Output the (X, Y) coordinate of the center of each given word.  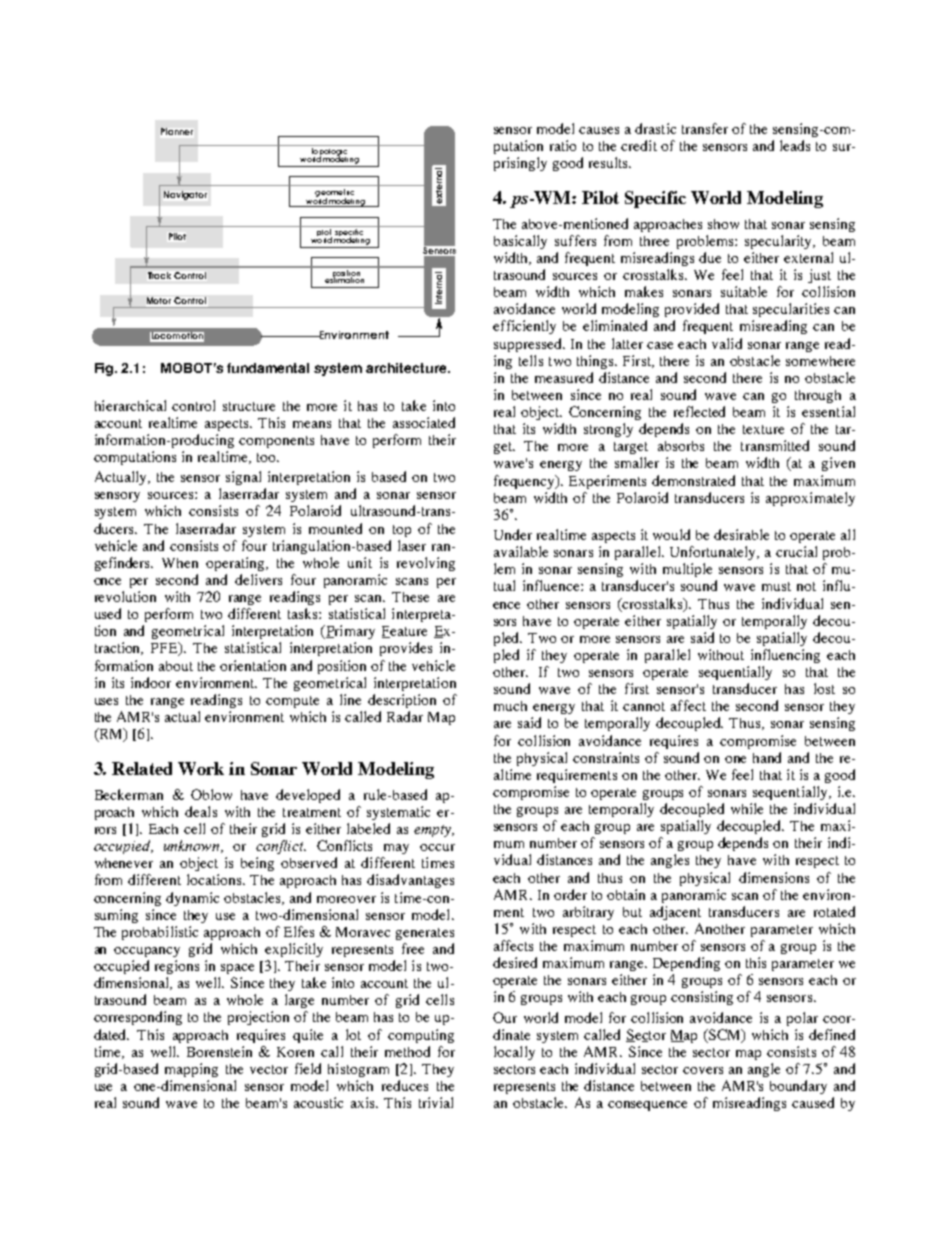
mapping (191, 1070)
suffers (575, 240)
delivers (258, 579)
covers (703, 1070)
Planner (177, 131)
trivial (436, 1102)
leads (795, 145)
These (410, 597)
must (776, 586)
